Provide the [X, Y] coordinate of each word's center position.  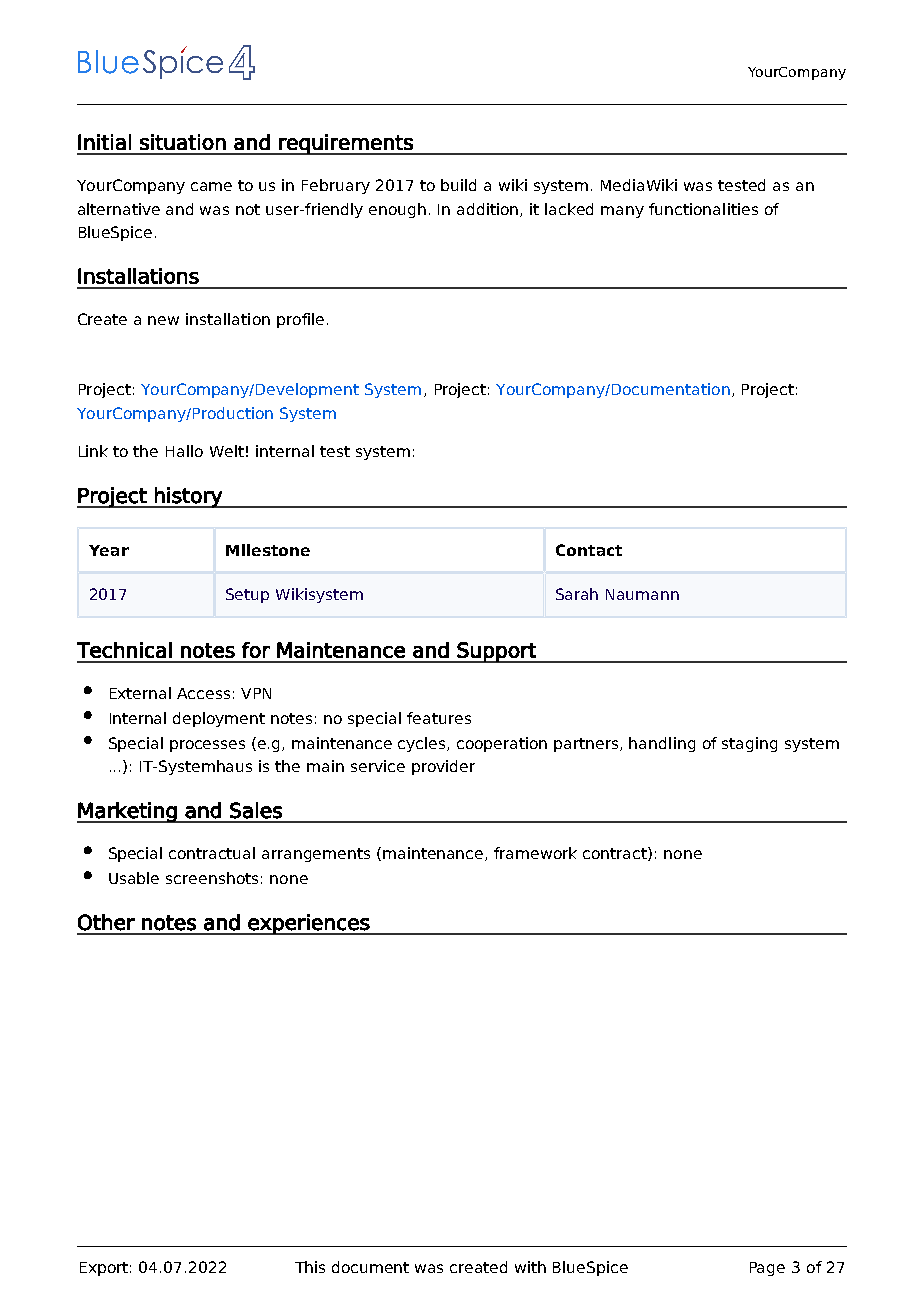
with [530, 1267]
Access [203, 693]
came [211, 186]
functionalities [703, 209]
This [310, 1267]
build [458, 185]
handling [662, 744]
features [439, 718]
